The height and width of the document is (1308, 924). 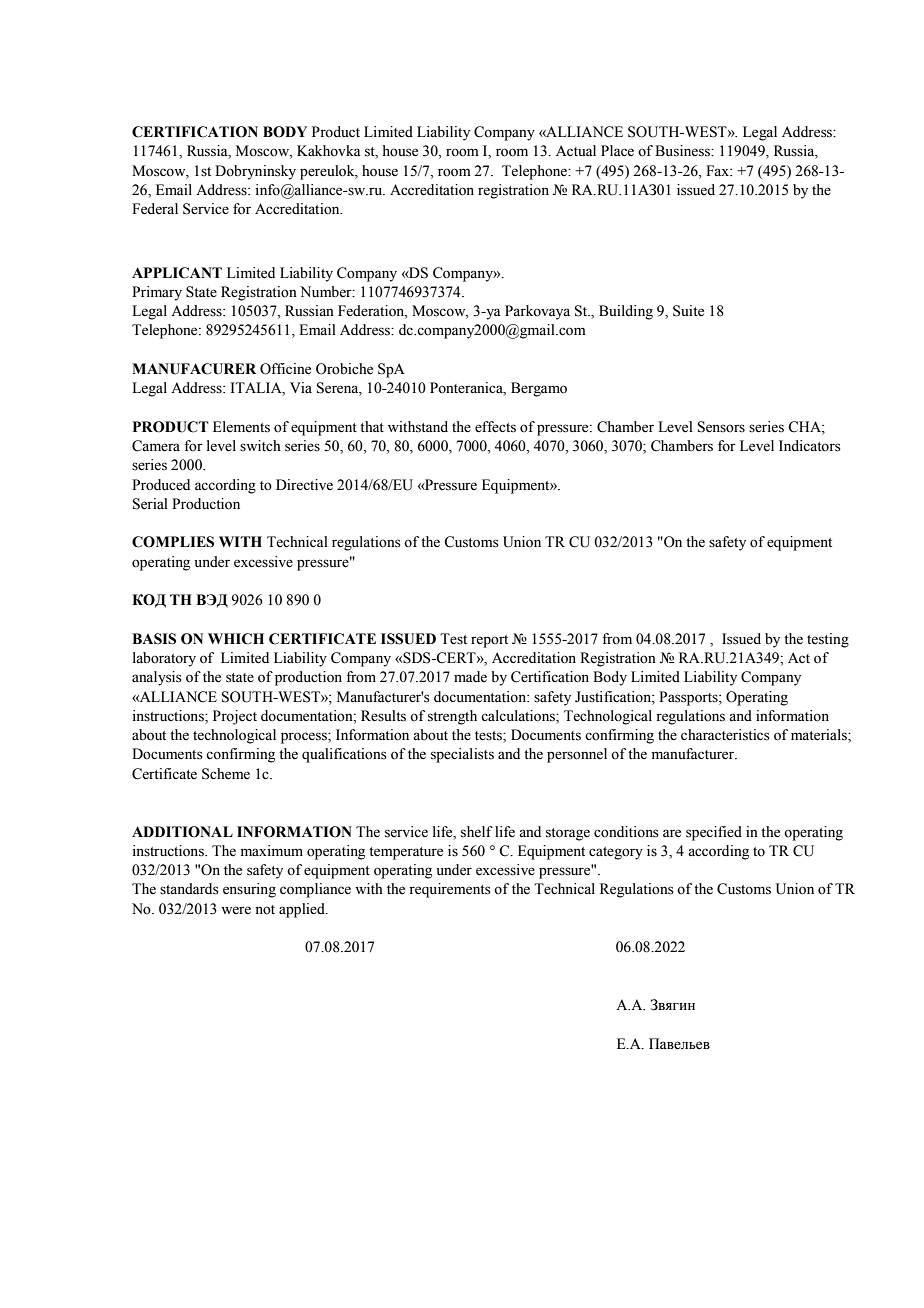 What do you see at coordinates (576, 150) in the document?
I see `Actual` at bounding box center [576, 150].
